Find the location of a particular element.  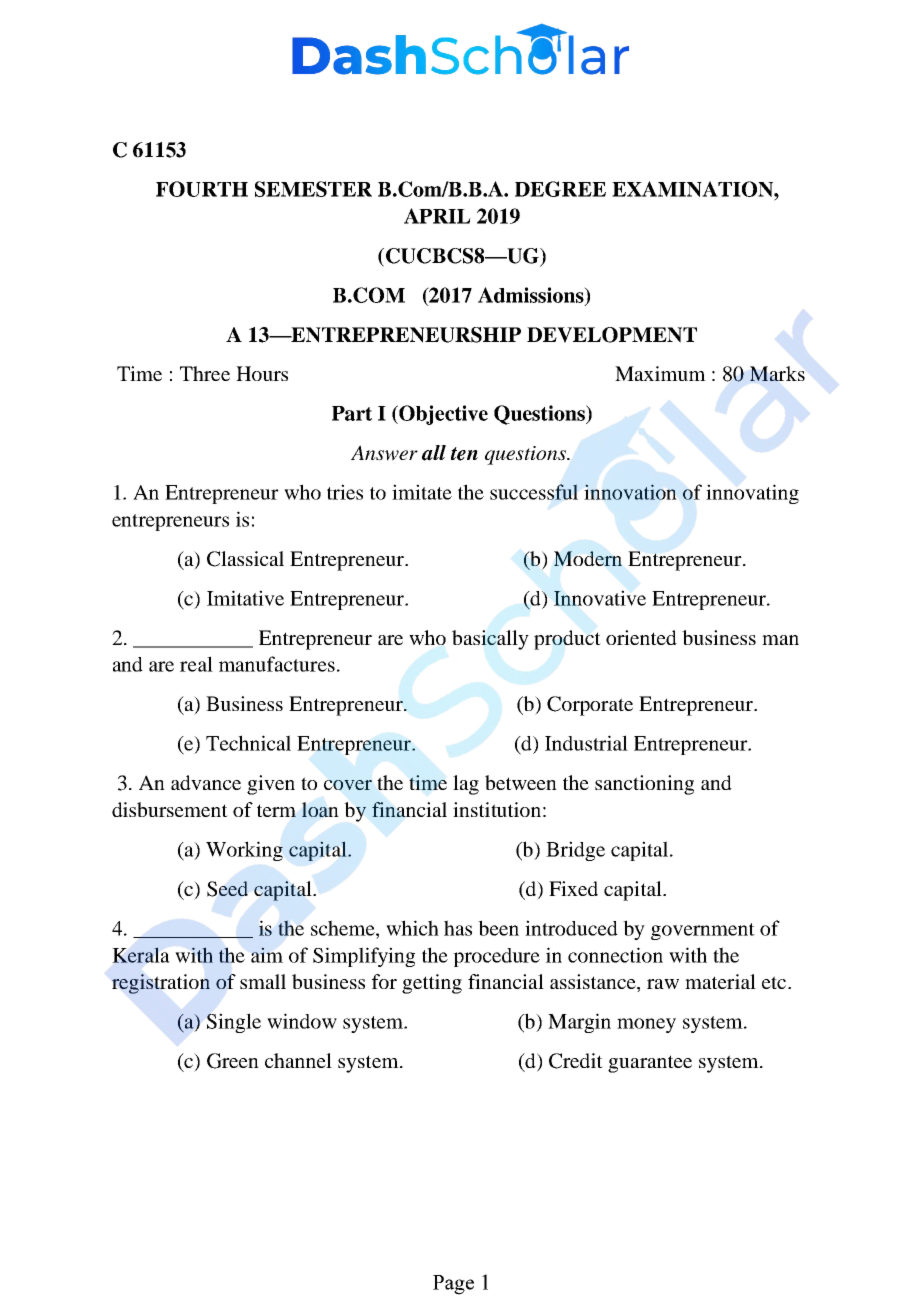

APRIL is located at coordinates (437, 216).
